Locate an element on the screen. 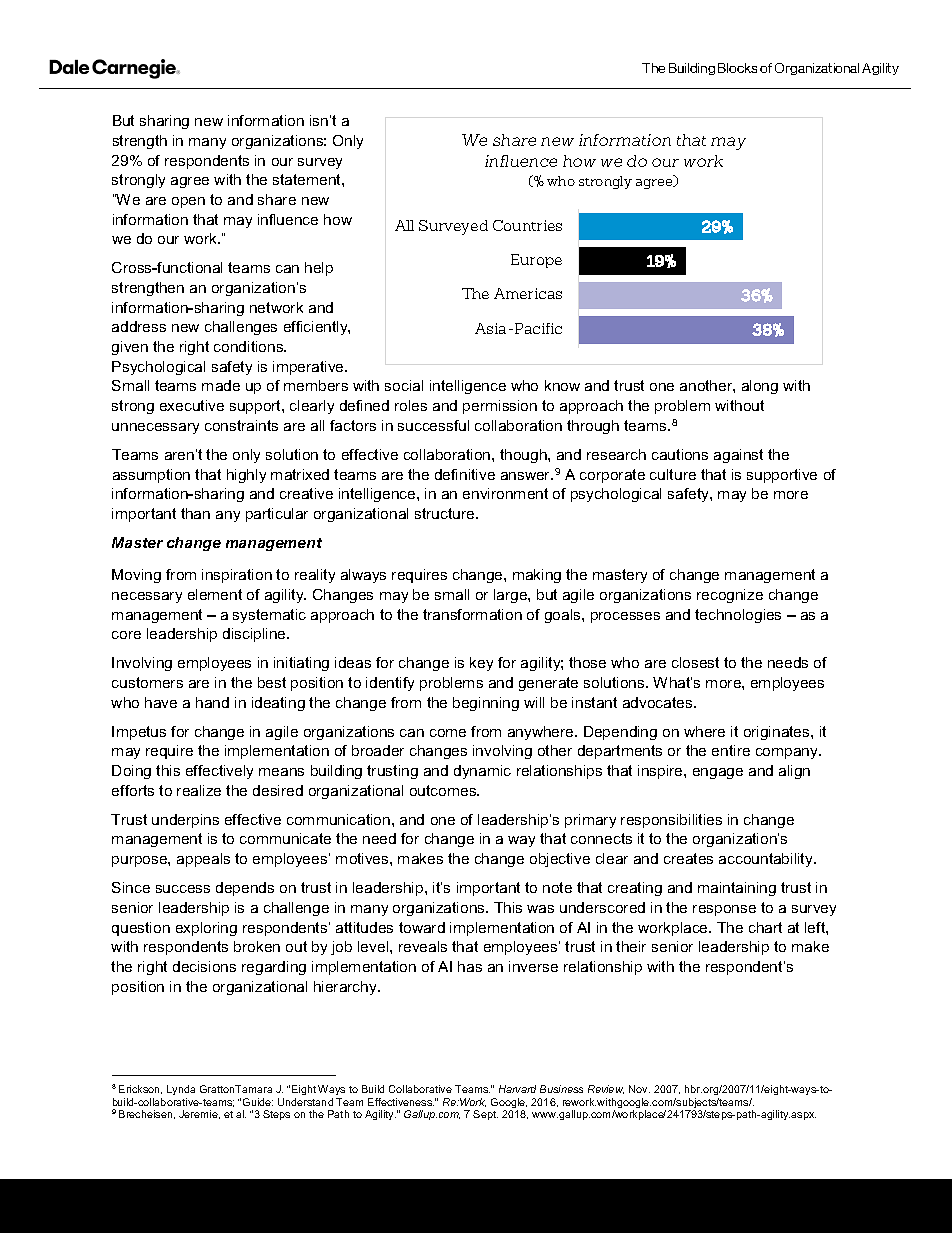 Image resolution: width=952 pixels, height=1233 pixels. appeals is located at coordinates (203, 860).
